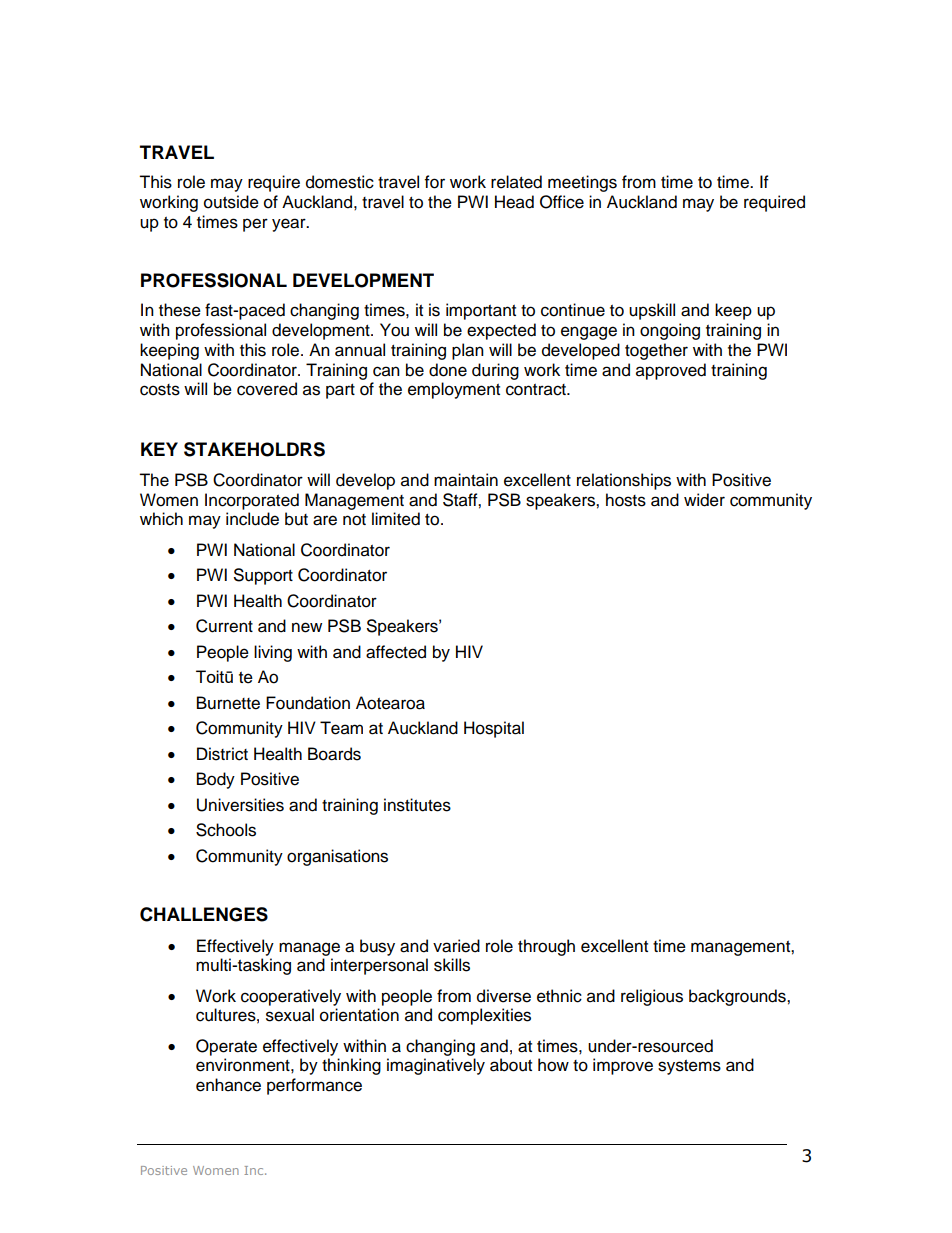 This image has width=952, height=1233. I want to click on Head, so click(514, 202).
